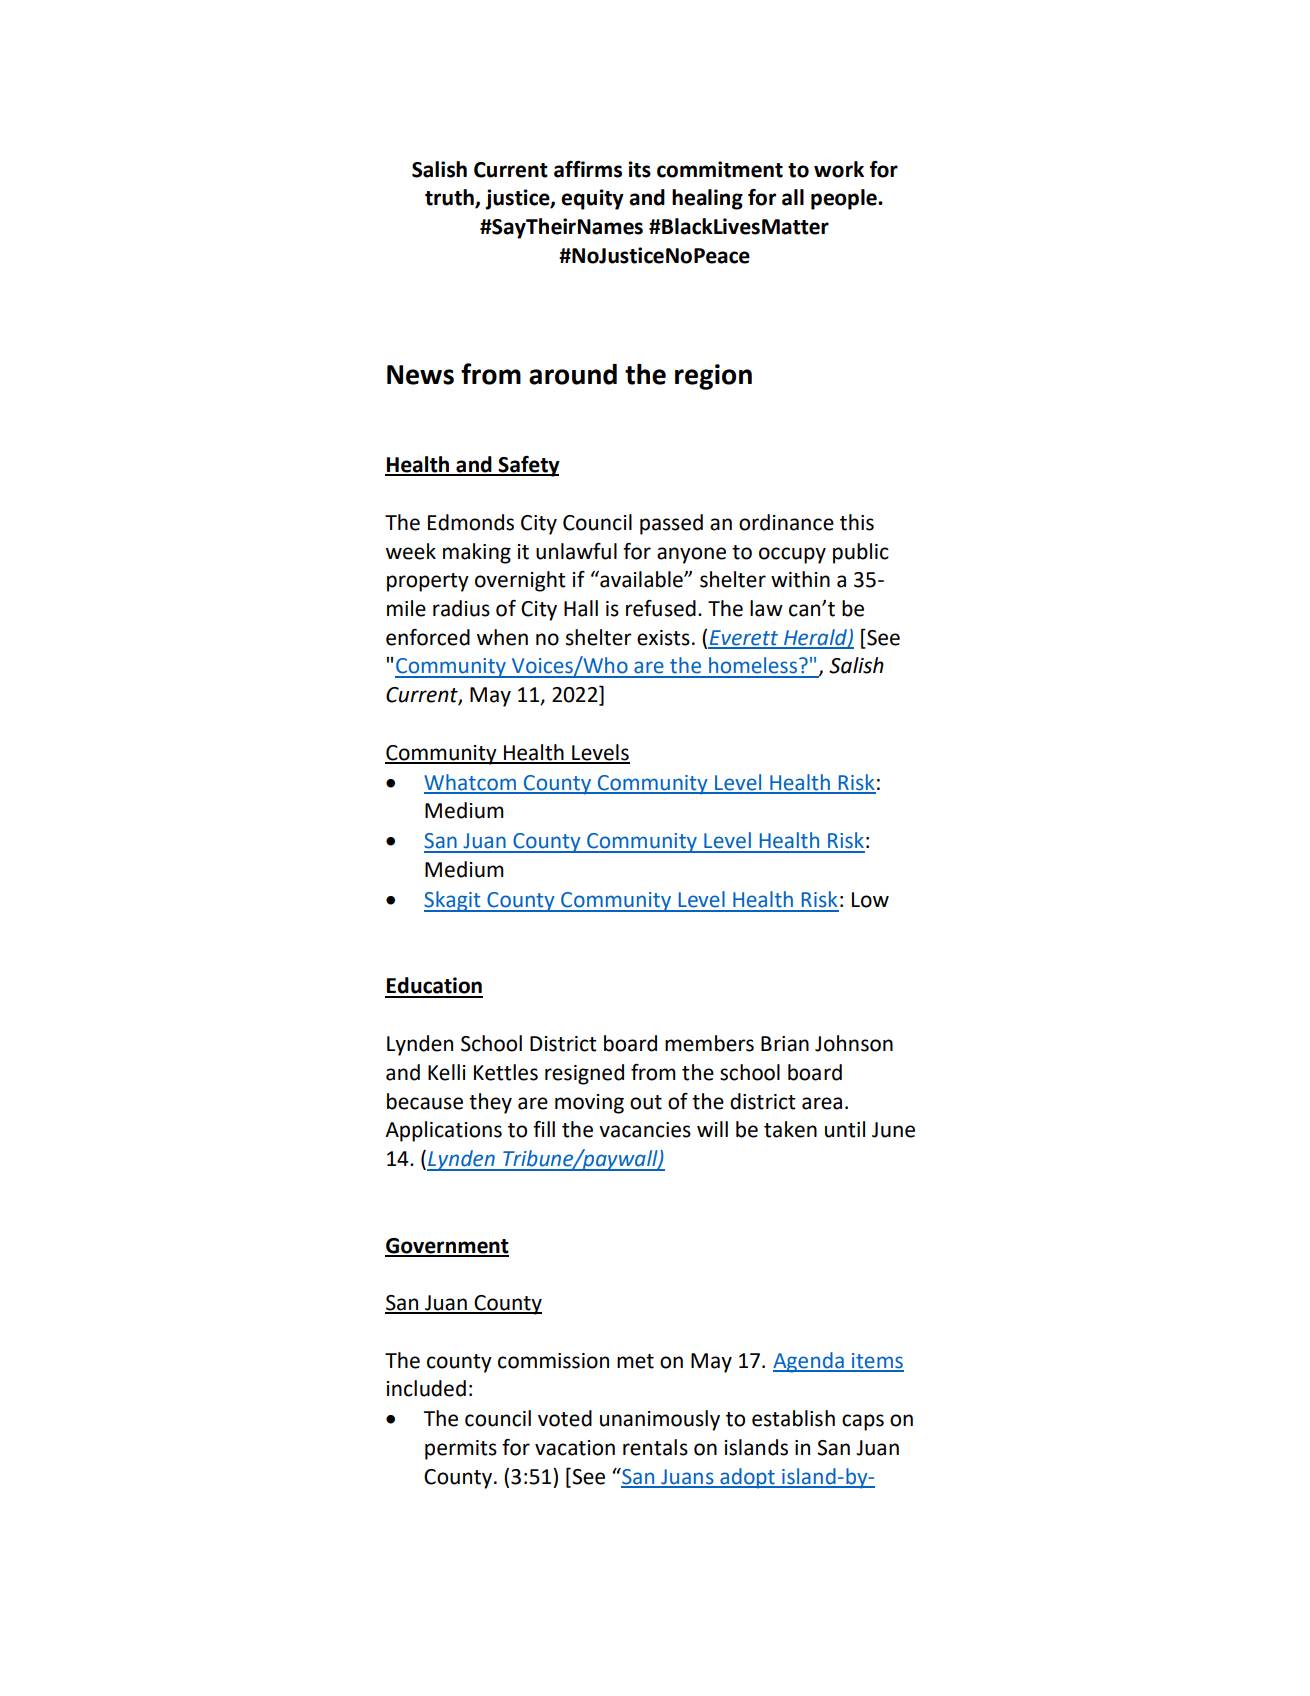  I want to click on Kelli, so click(447, 1072).
